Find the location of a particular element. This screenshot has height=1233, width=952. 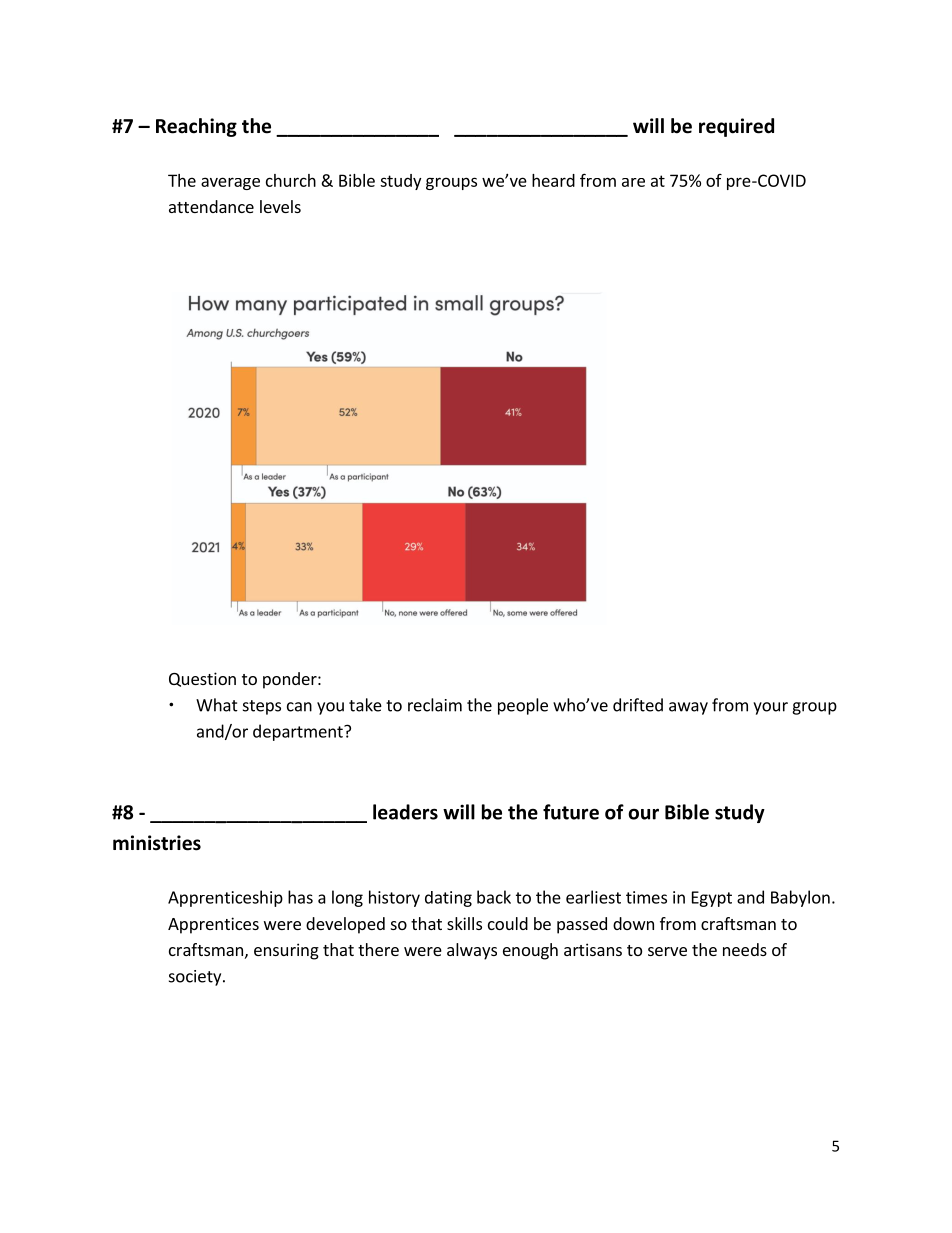

Question is located at coordinates (202, 679).
